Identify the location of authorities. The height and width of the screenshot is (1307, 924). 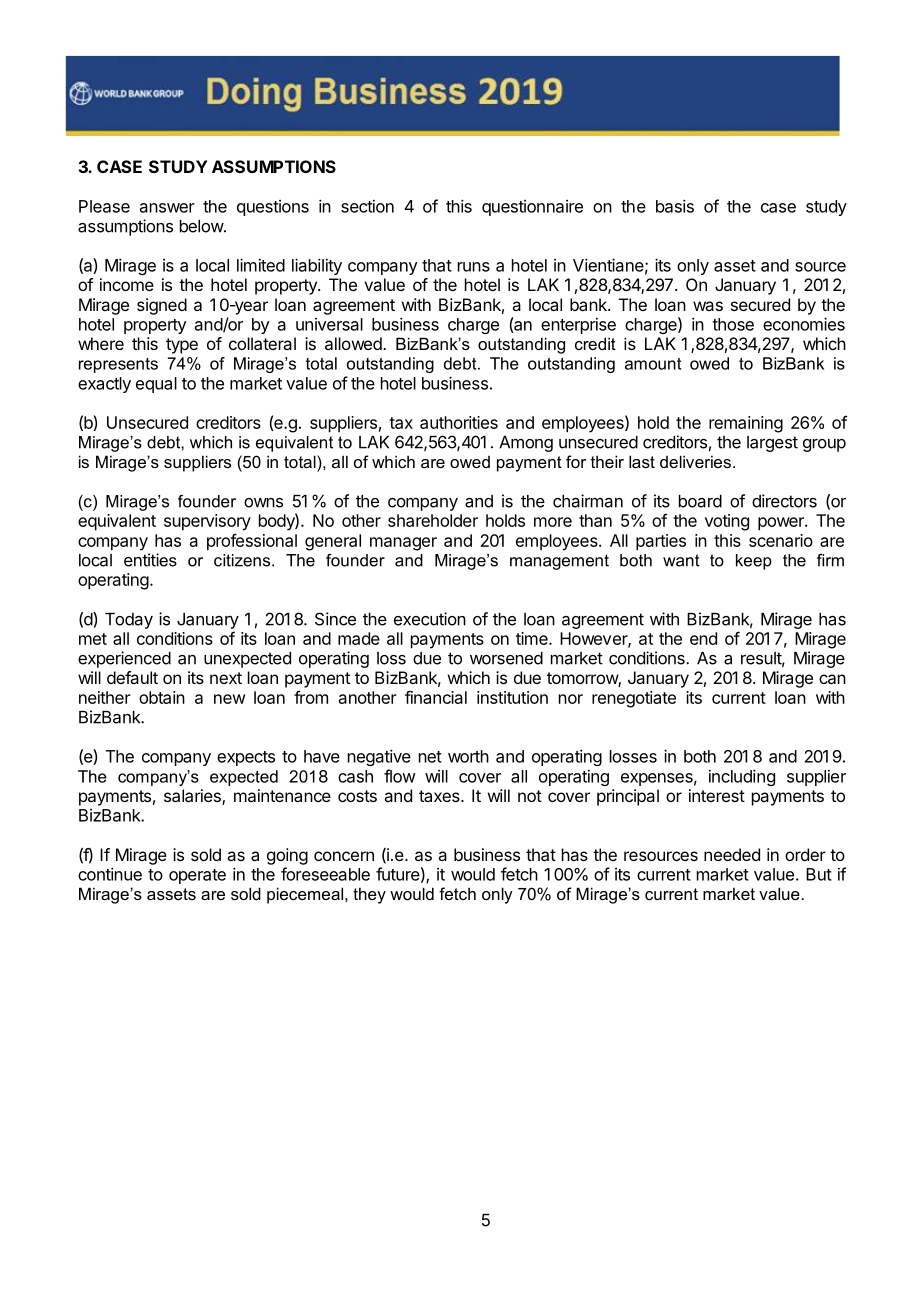
(459, 422).
